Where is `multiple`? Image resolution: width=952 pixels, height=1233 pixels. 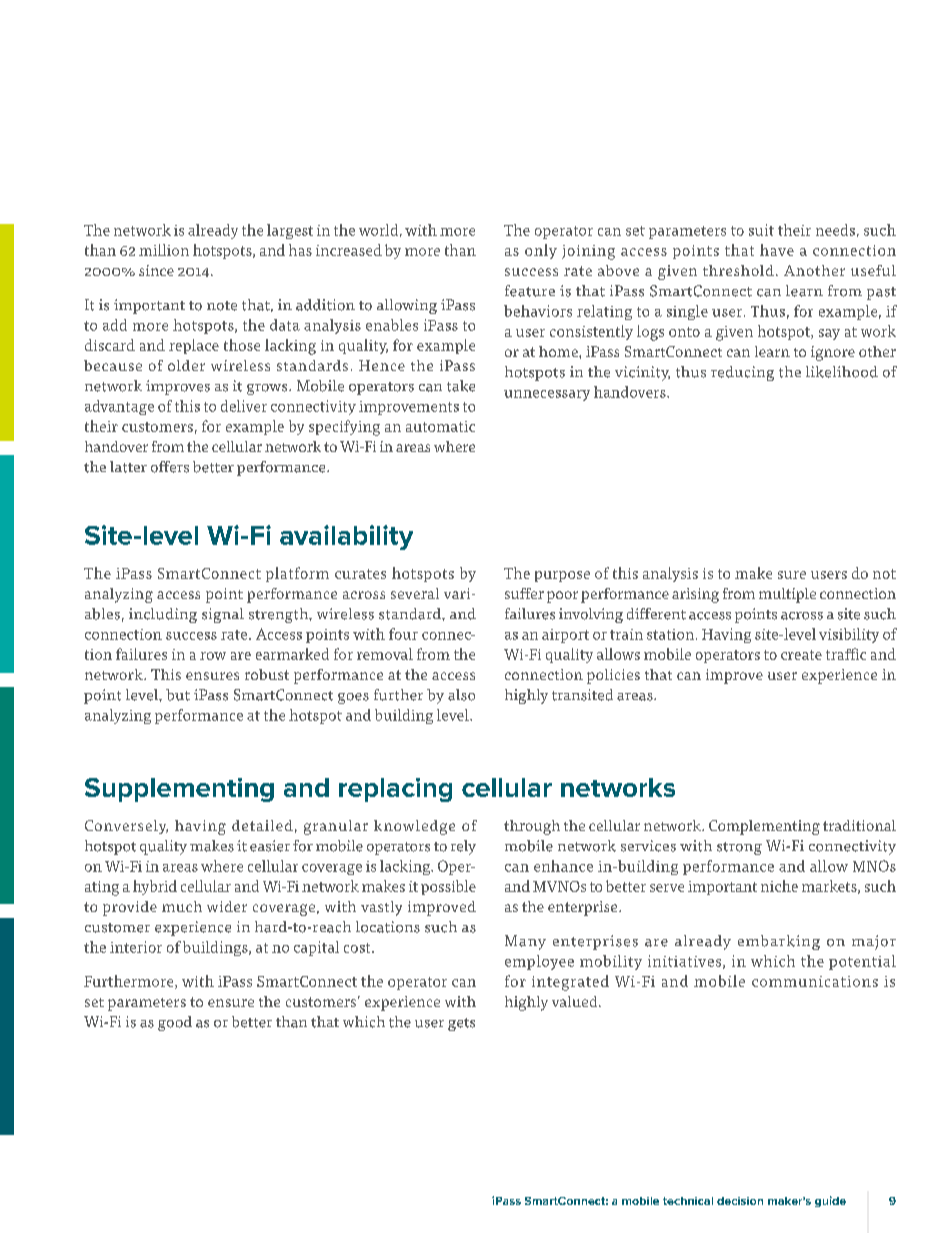
multiple is located at coordinates (787, 595).
